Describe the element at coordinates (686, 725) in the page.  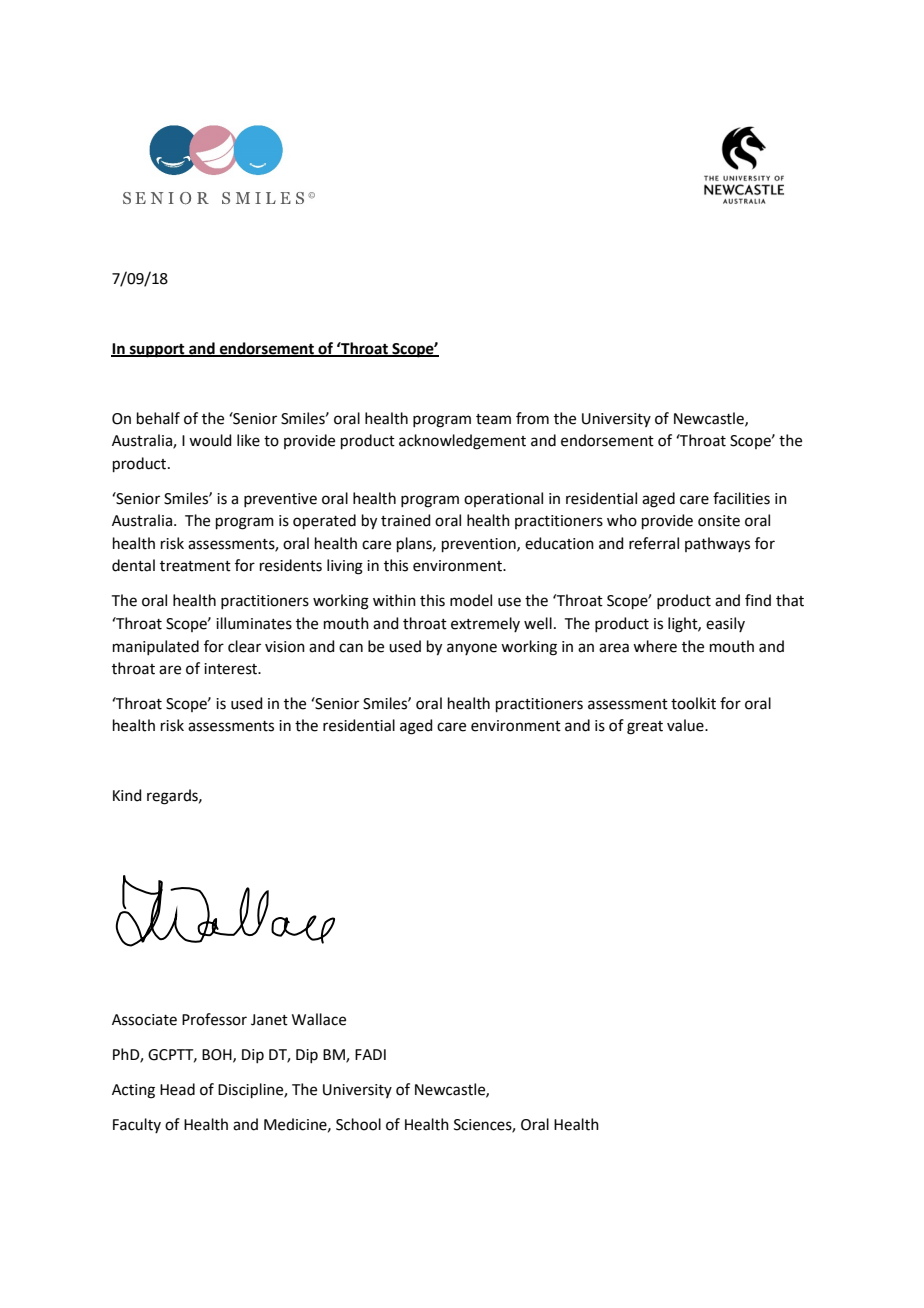
I see `value` at that location.
